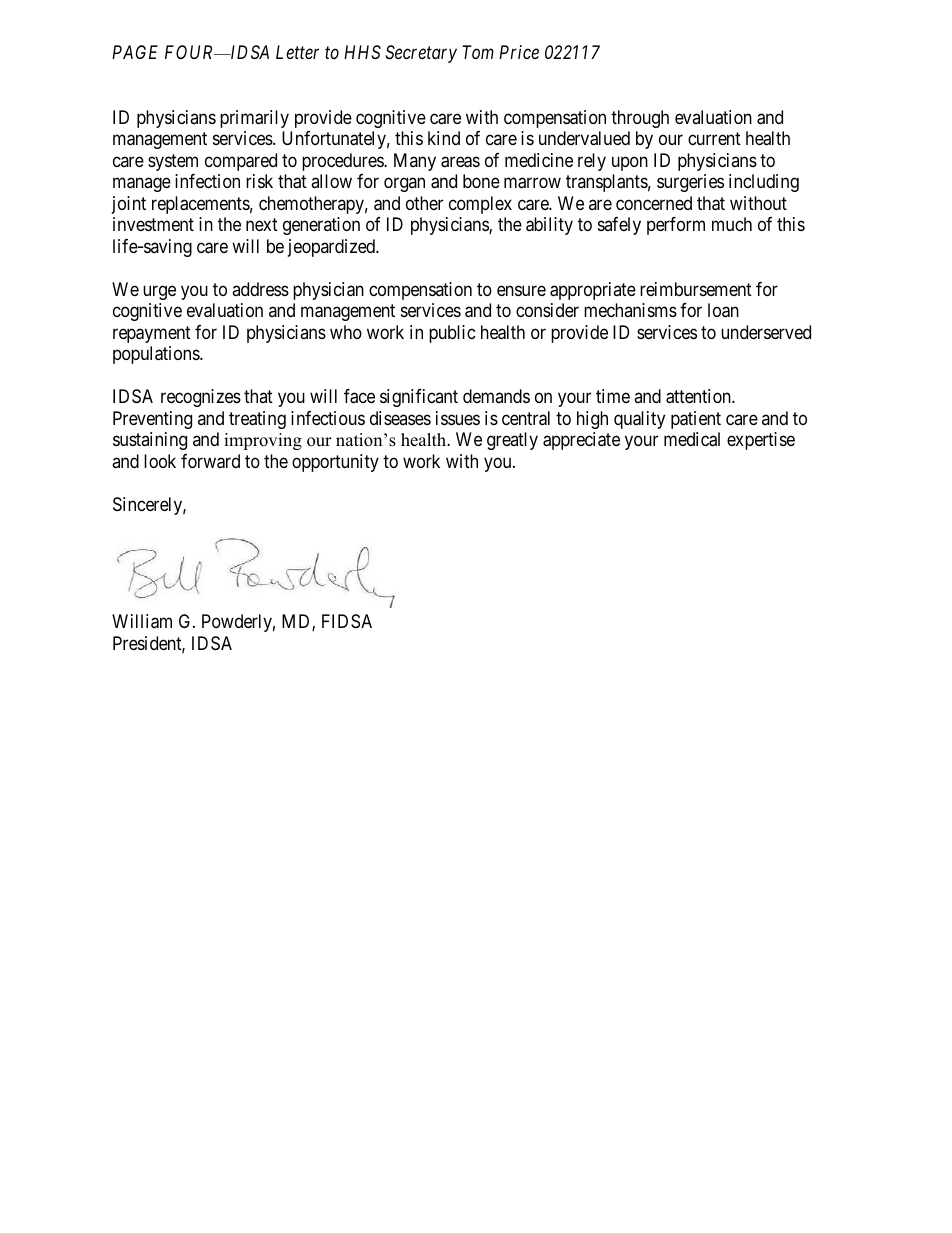 This screenshot has height=1233, width=952. I want to click on Price, so click(519, 52).
